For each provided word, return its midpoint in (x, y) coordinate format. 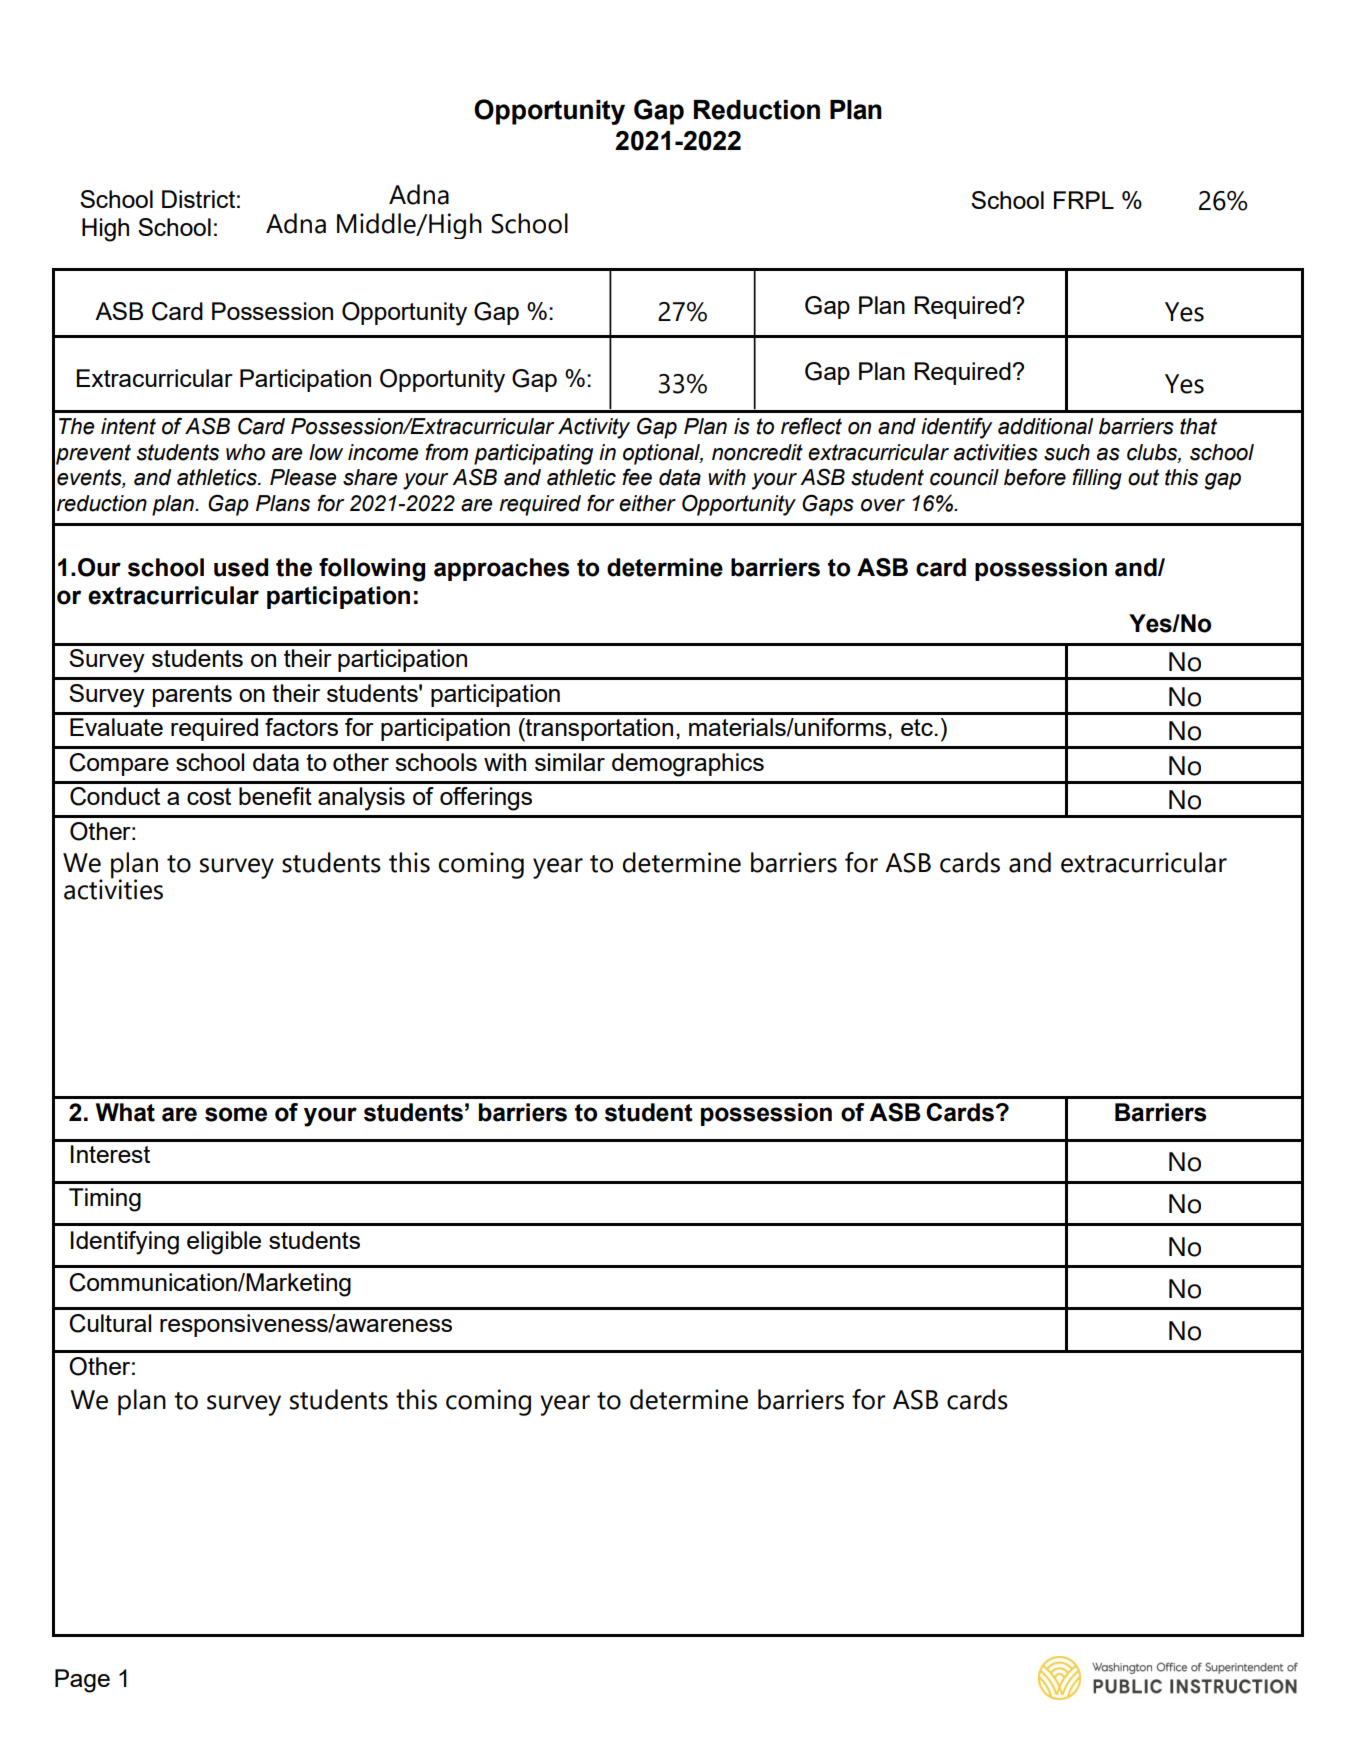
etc (918, 727)
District (198, 199)
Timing (105, 1200)
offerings (486, 799)
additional (1045, 426)
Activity (594, 428)
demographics (688, 765)
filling (1097, 479)
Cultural (110, 1323)
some (236, 1114)
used (241, 567)
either (647, 503)
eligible (224, 1243)
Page (82, 1681)
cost (209, 796)
